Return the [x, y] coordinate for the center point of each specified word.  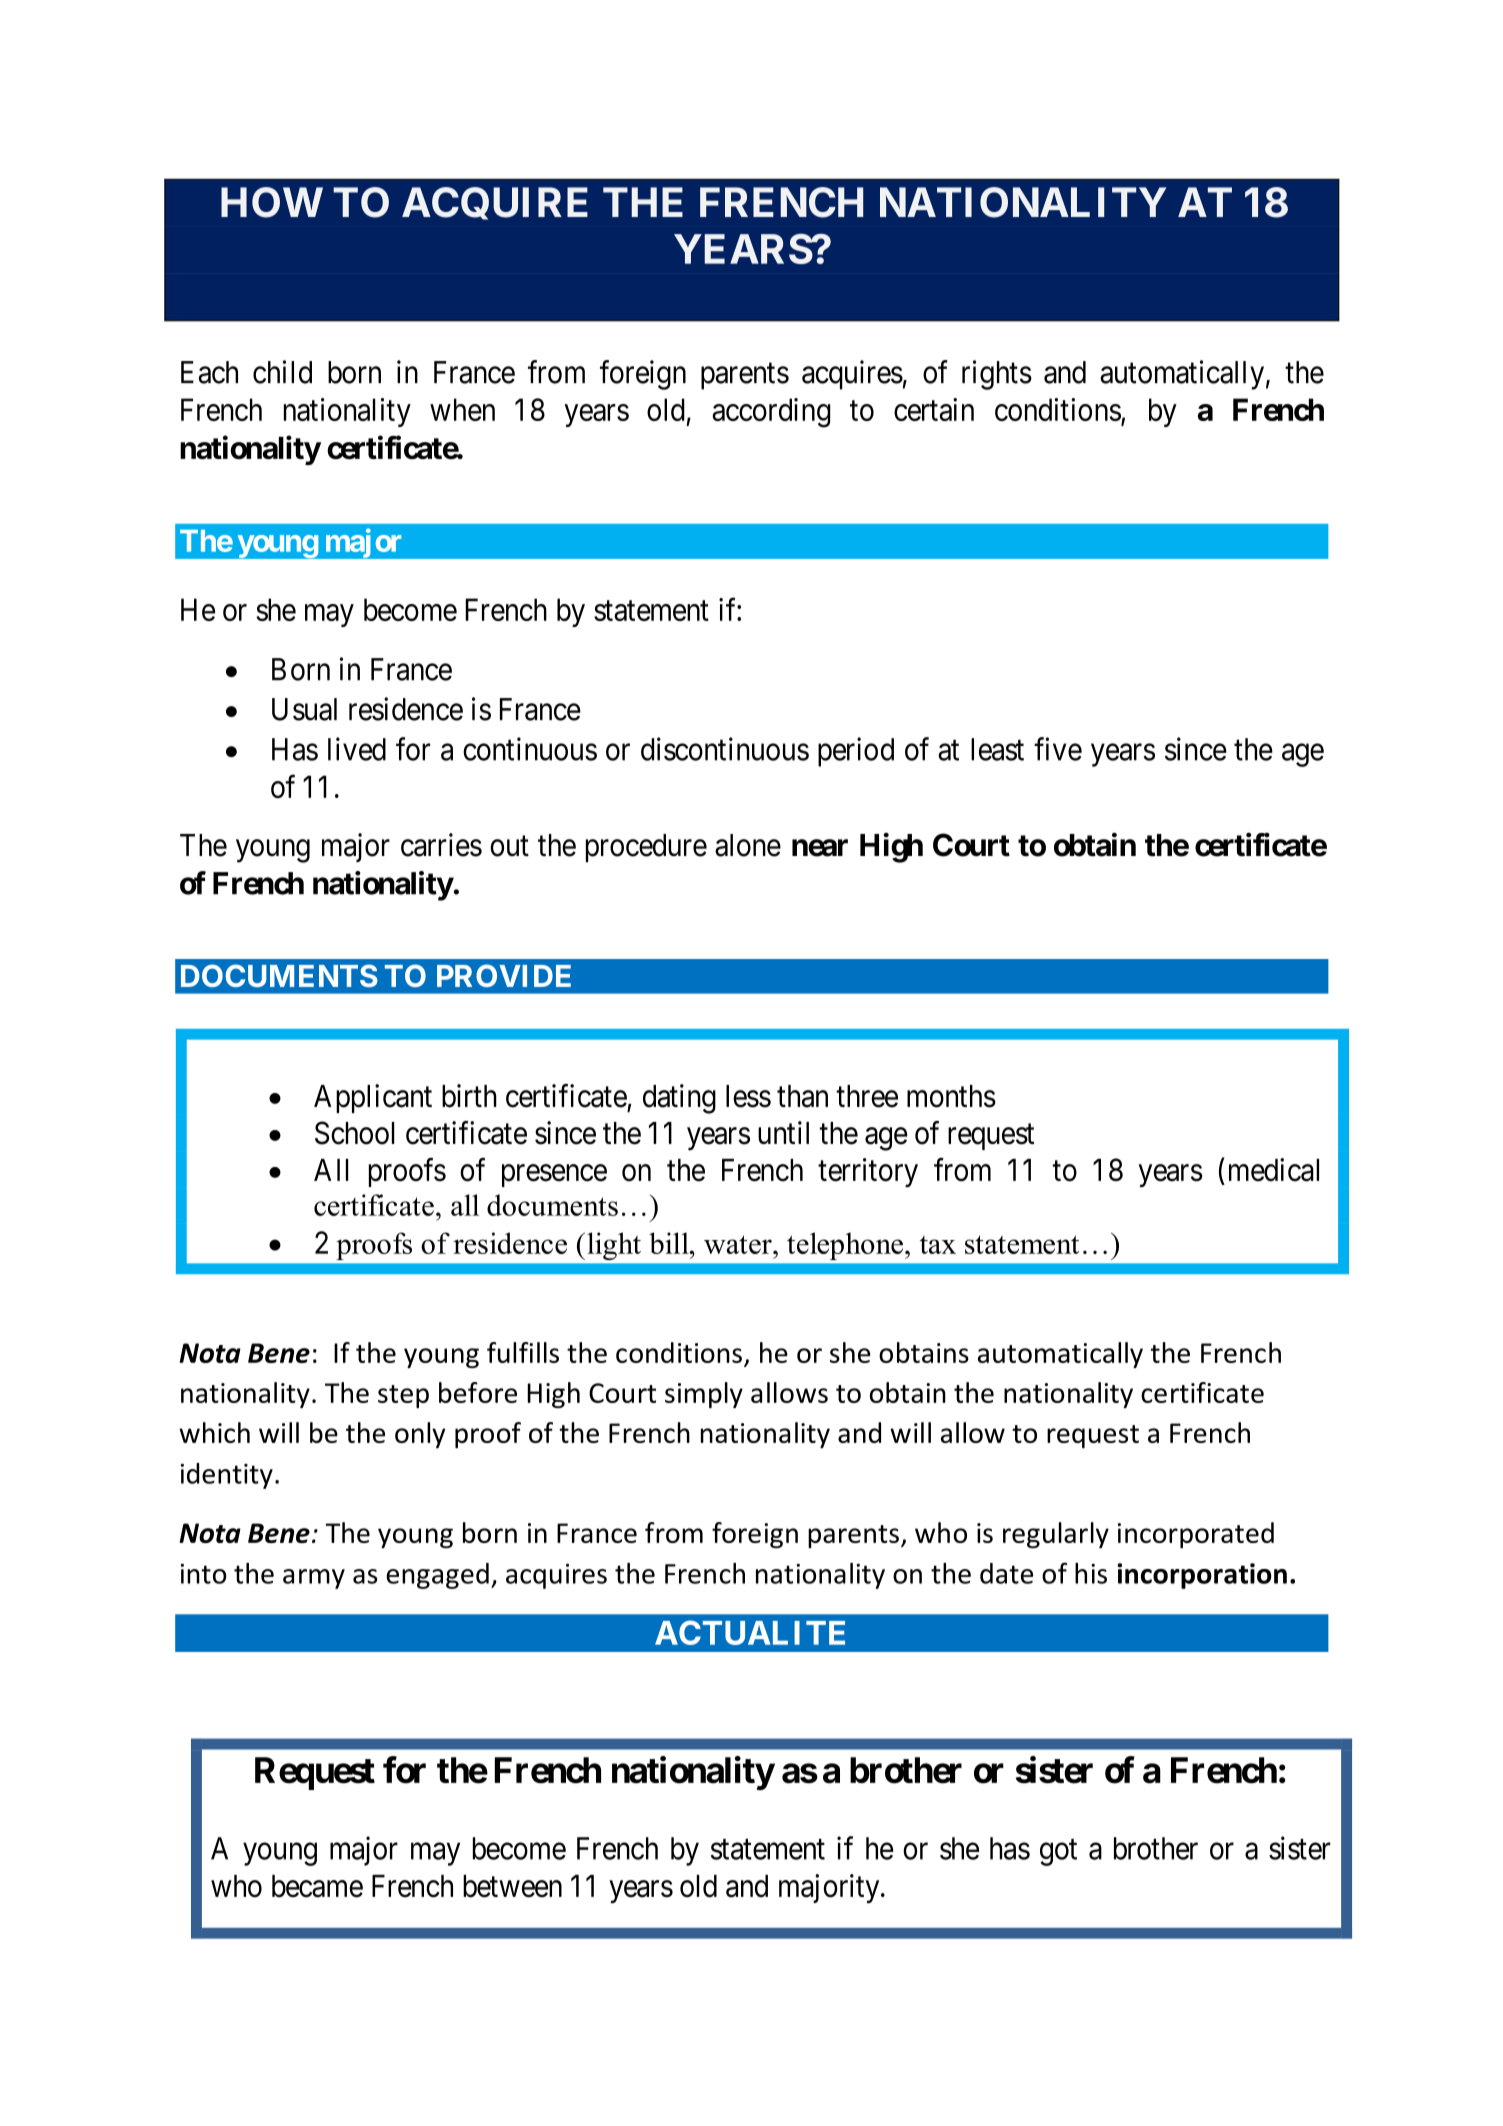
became [317, 1886]
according [771, 413]
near [820, 848]
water [739, 1244]
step [403, 1396]
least [997, 749]
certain [934, 409]
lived [357, 749]
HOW [272, 202]
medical [1274, 1170]
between [512, 1886]
